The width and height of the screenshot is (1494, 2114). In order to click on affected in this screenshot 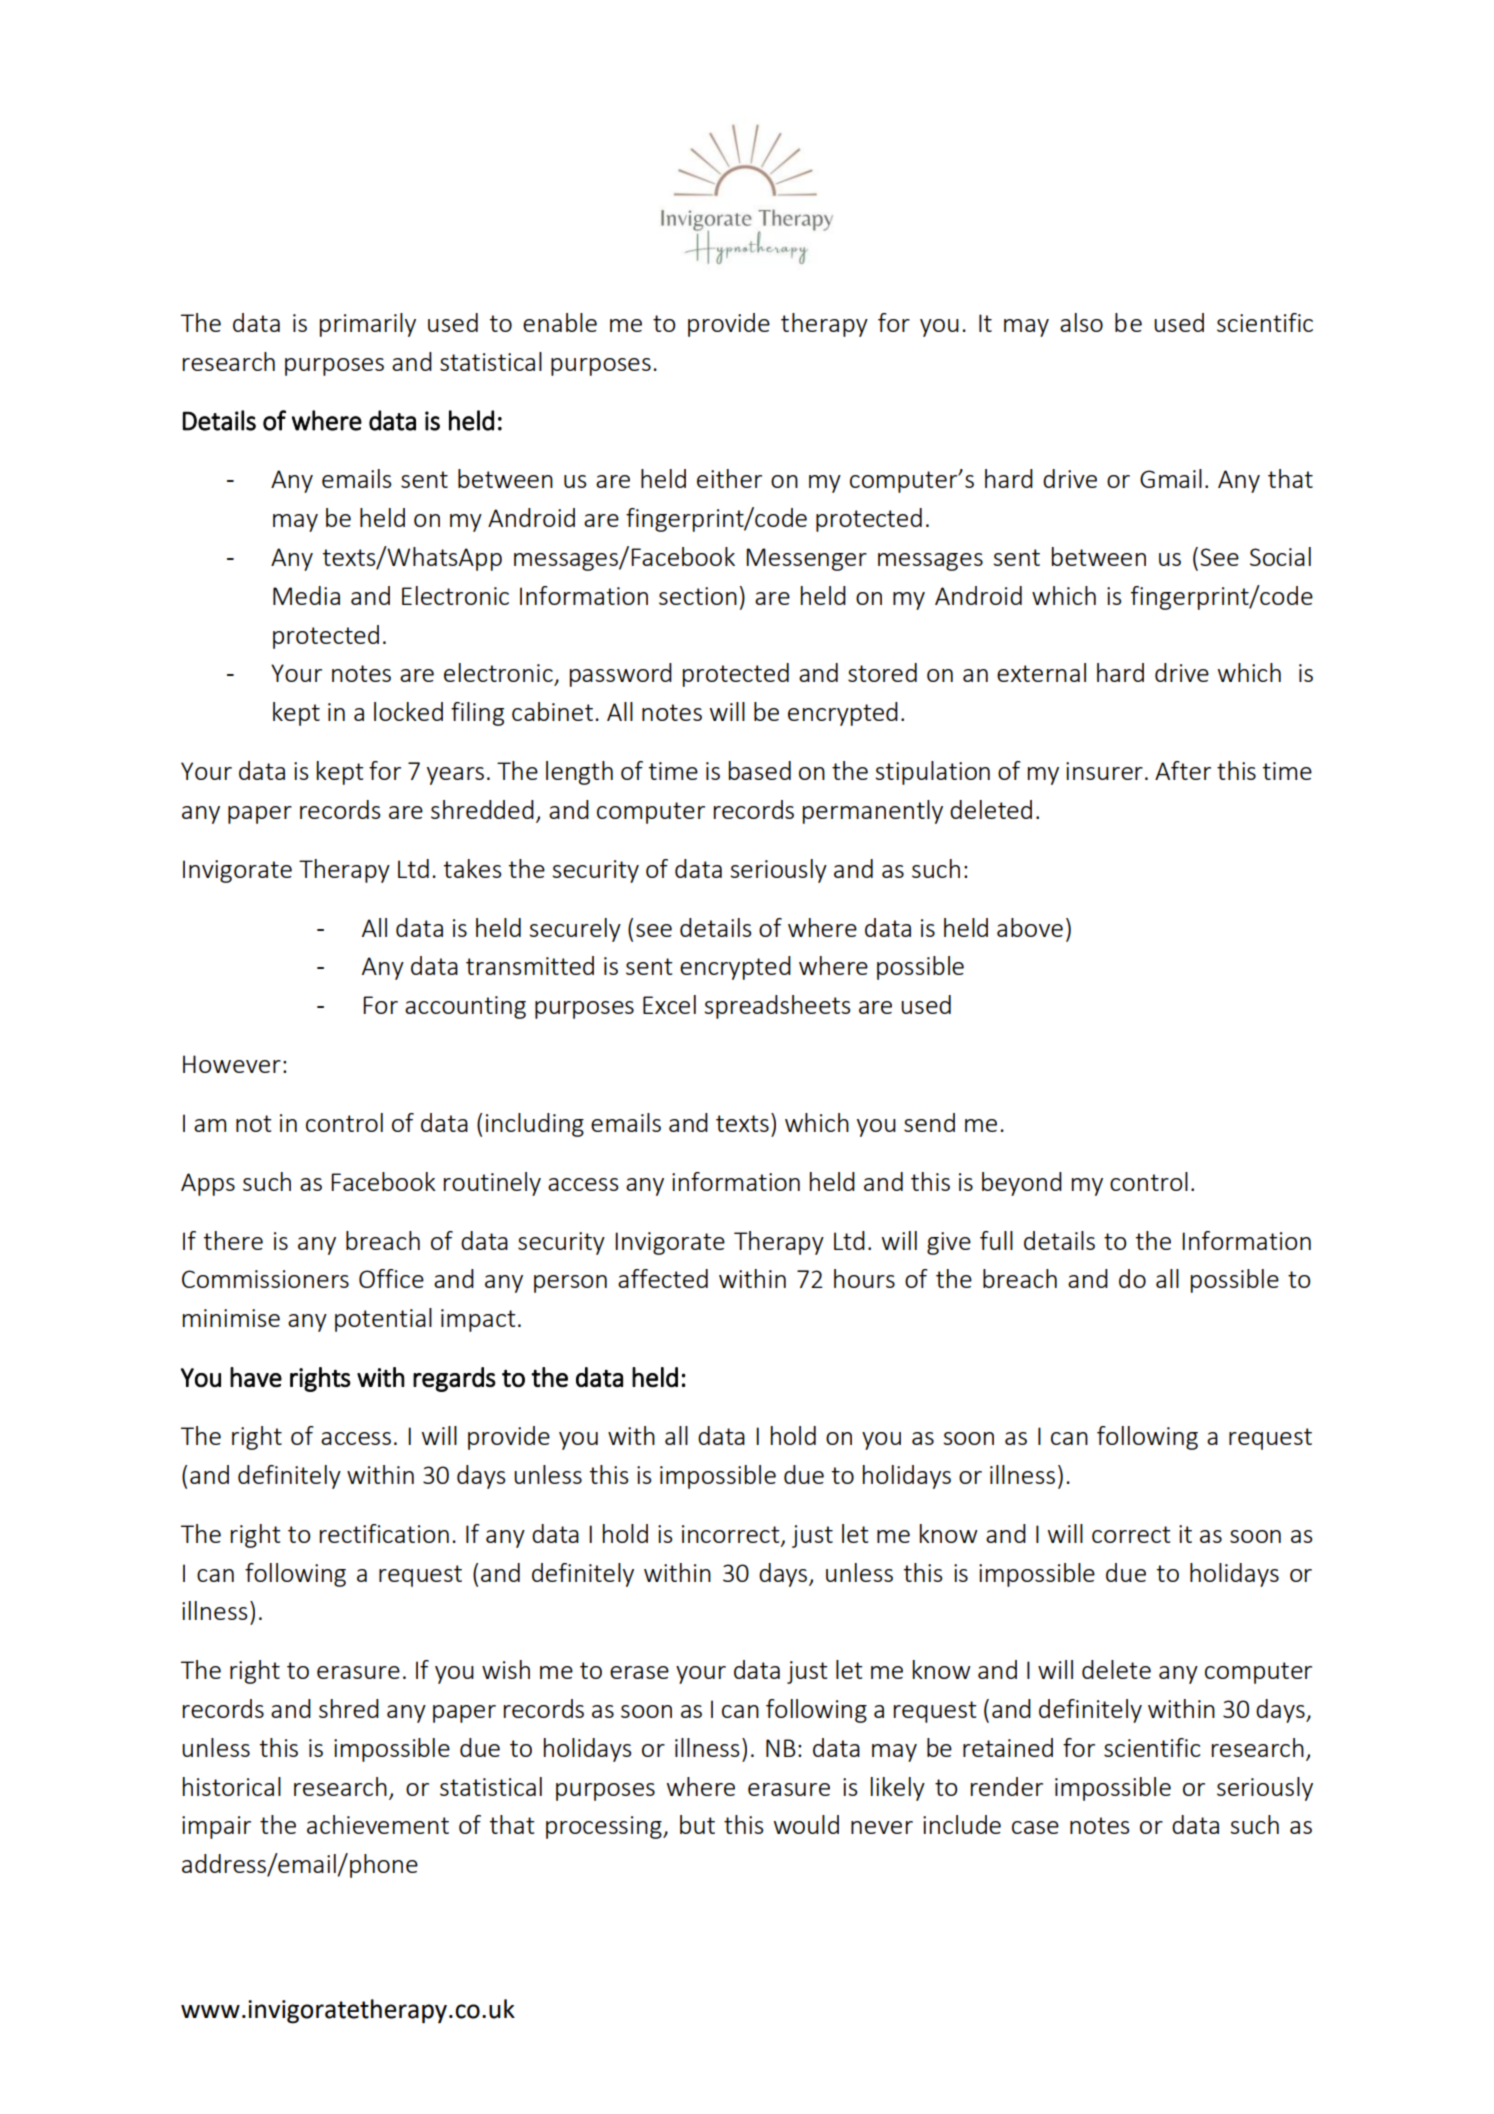, I will do `click(663, 1278)`.
